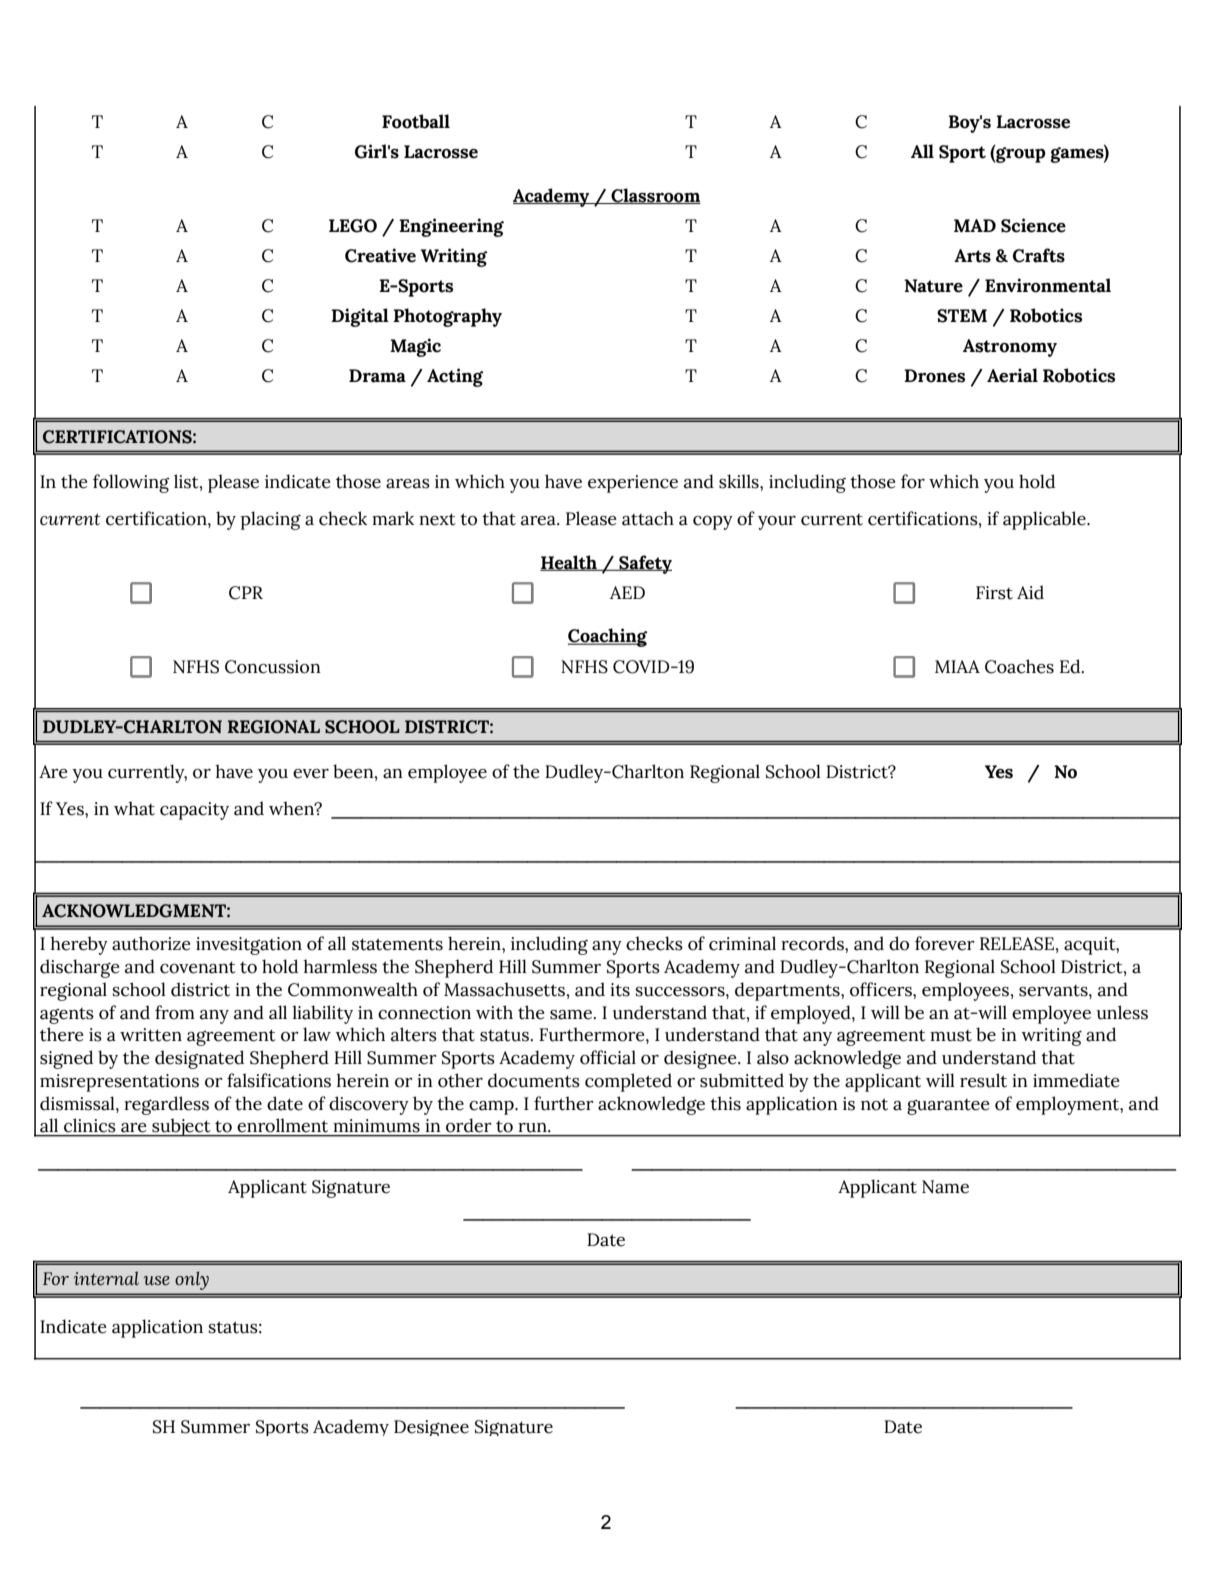  I want to click on Concussion, so click(273, 667).
